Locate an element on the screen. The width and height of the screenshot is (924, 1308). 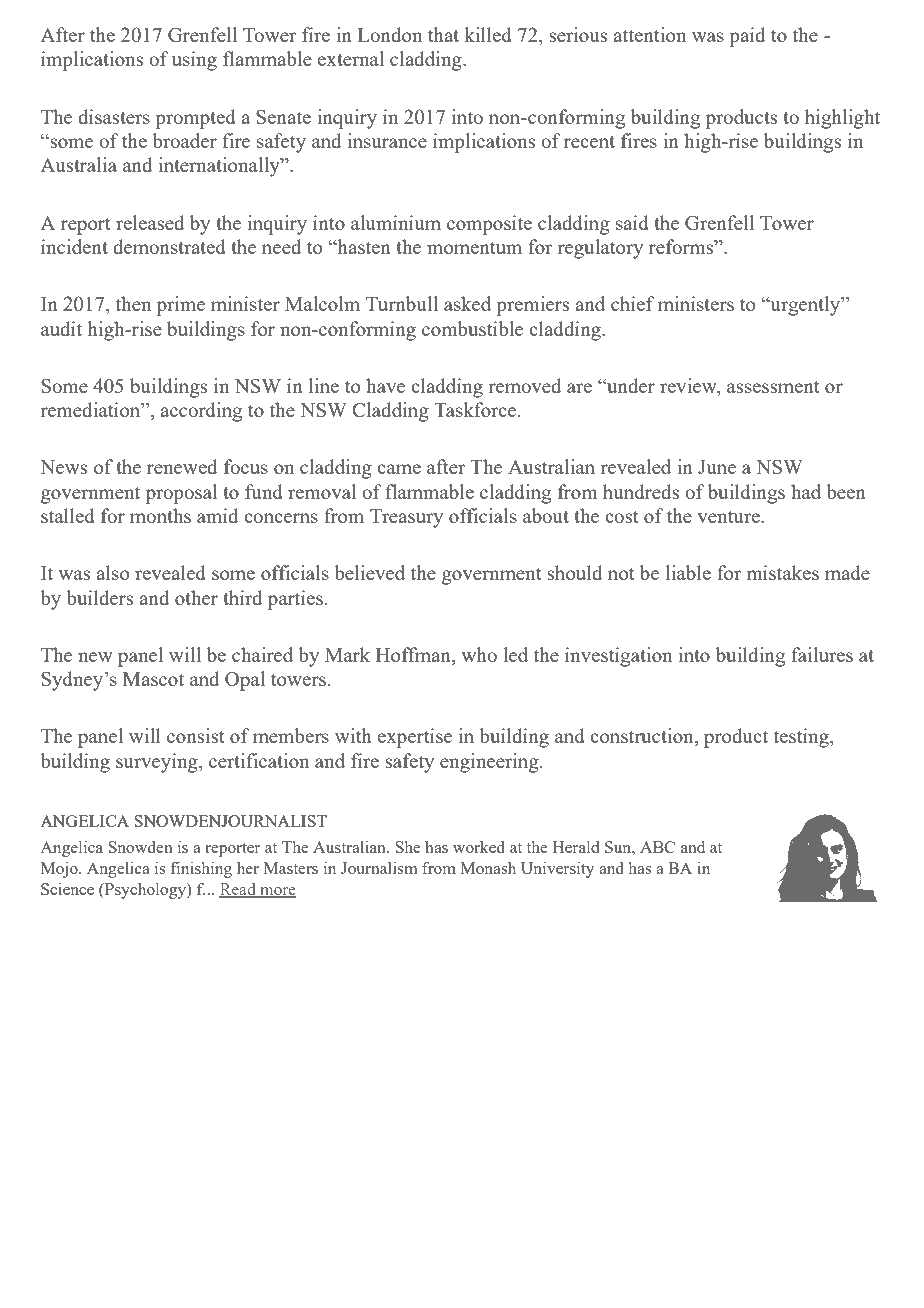
Monash is located at coordinates (488, 868).
